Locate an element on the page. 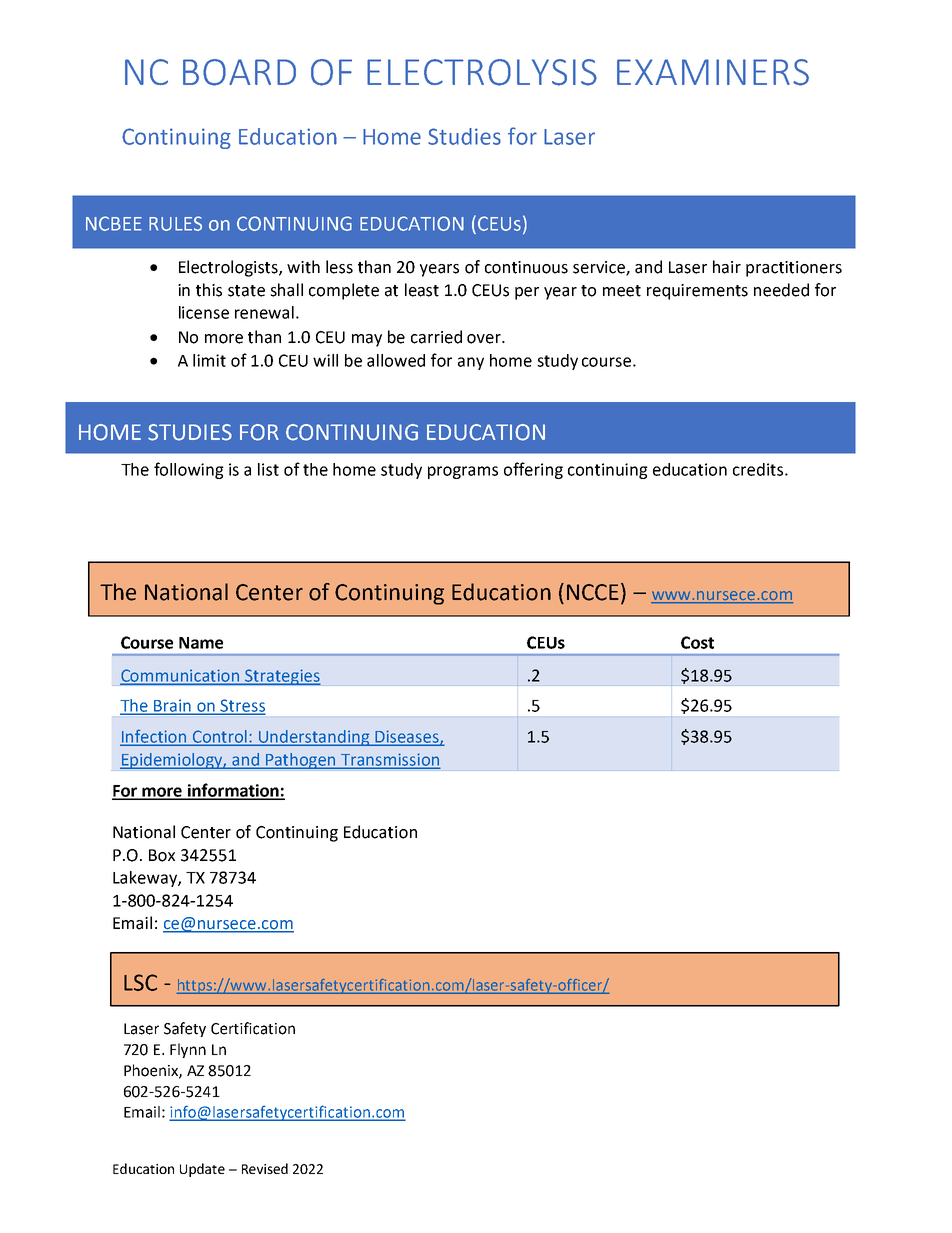 The height and width of the image is (1233, 952). Update is located at coordinates (202, 1170).
